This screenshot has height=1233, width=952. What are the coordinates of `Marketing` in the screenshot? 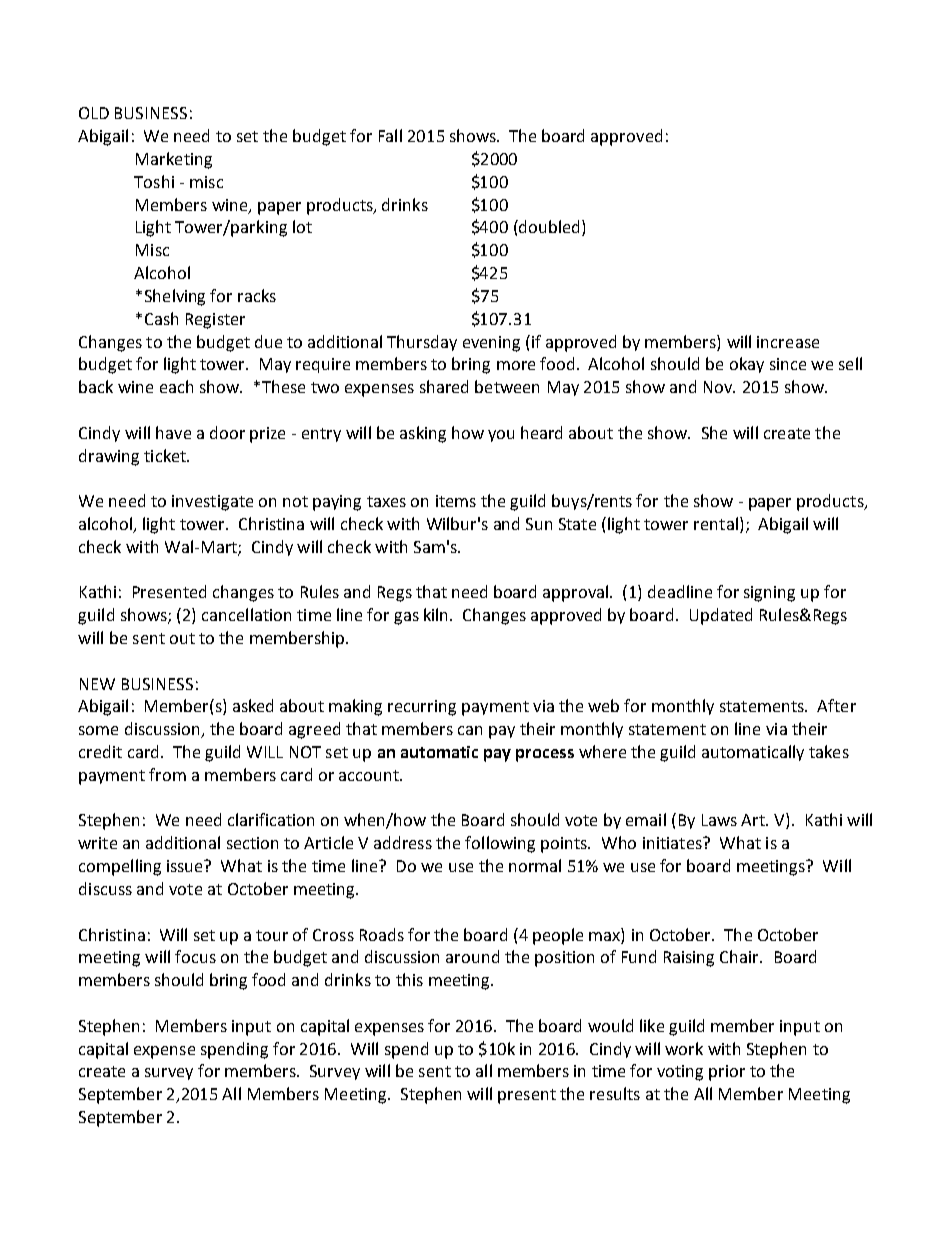 It's located at (174, 160).
